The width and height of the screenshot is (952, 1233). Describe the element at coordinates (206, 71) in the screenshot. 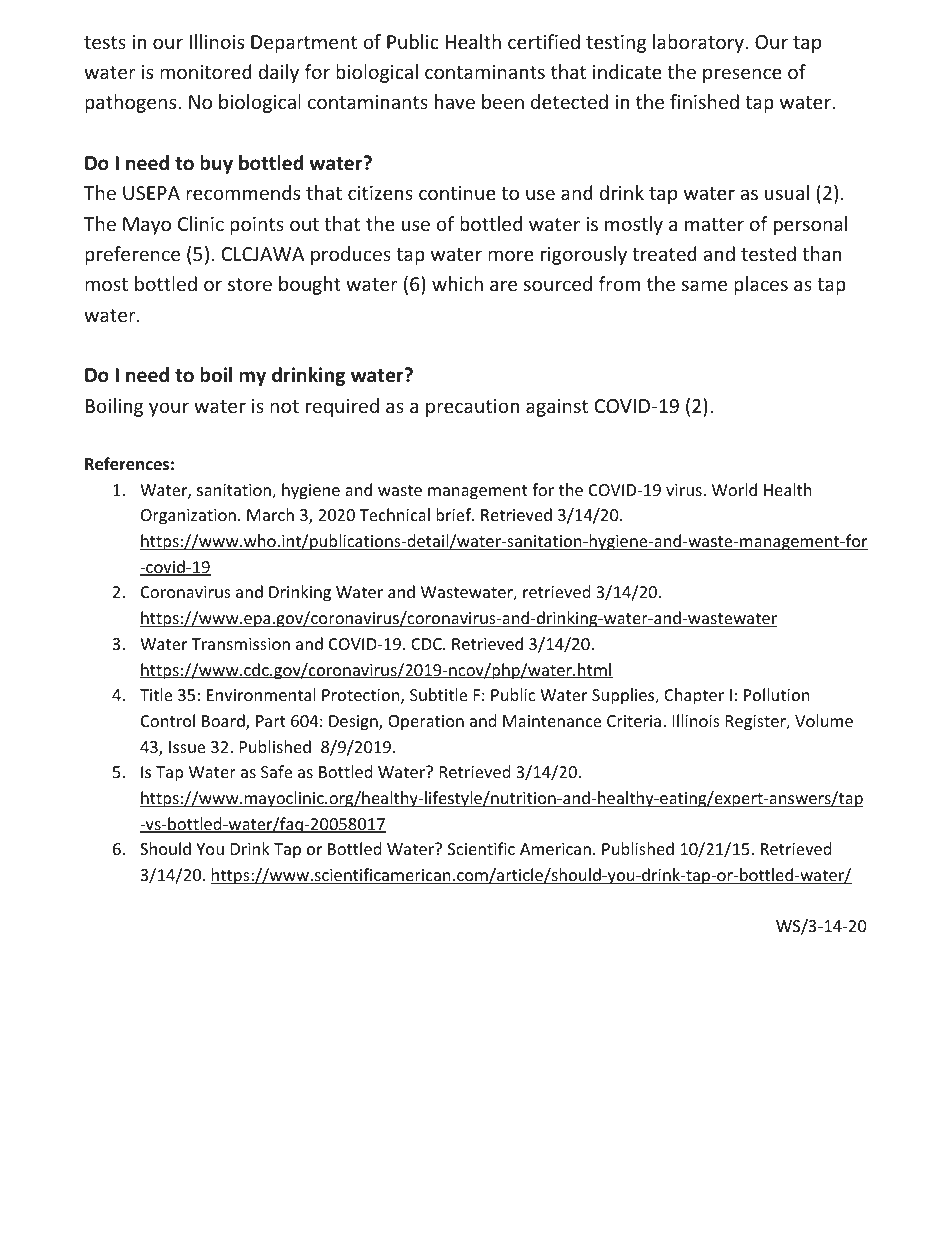

I see `monitored` at that location.
